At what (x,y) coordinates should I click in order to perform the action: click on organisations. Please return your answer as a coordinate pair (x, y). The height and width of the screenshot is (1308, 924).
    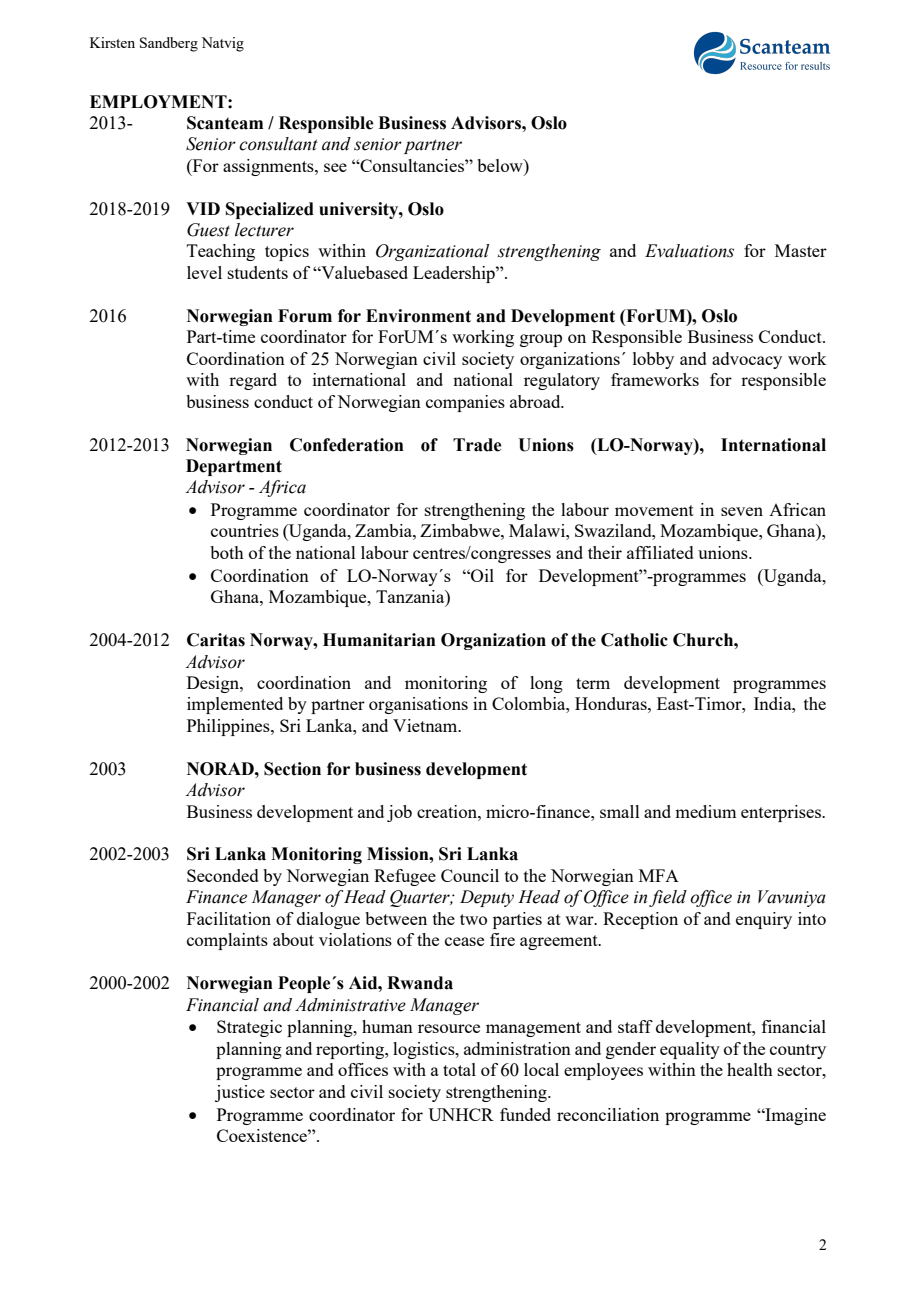
    Looking at the image, I should click on (418, 705).
